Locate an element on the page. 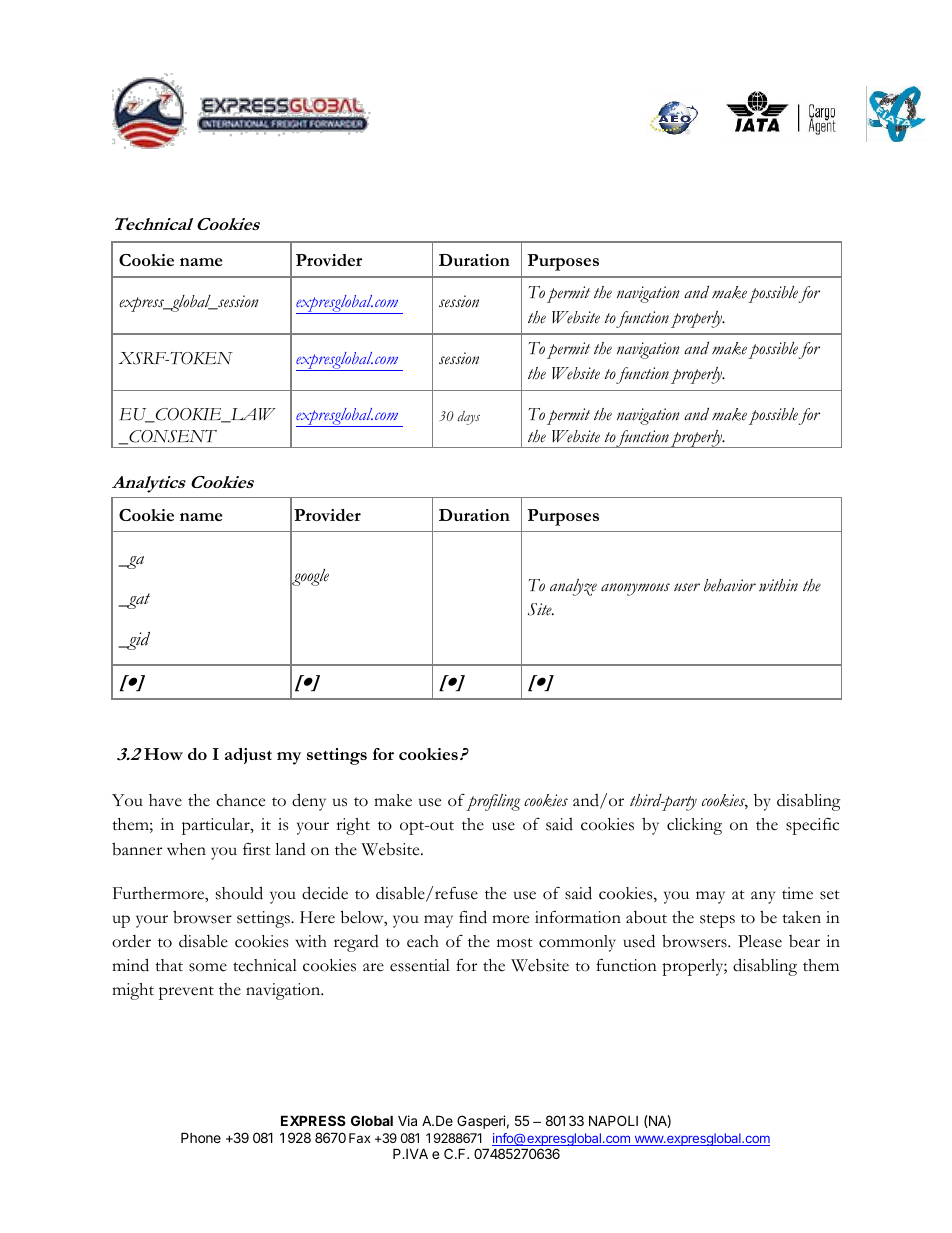  behavior is located at coordinates (730, 585).
